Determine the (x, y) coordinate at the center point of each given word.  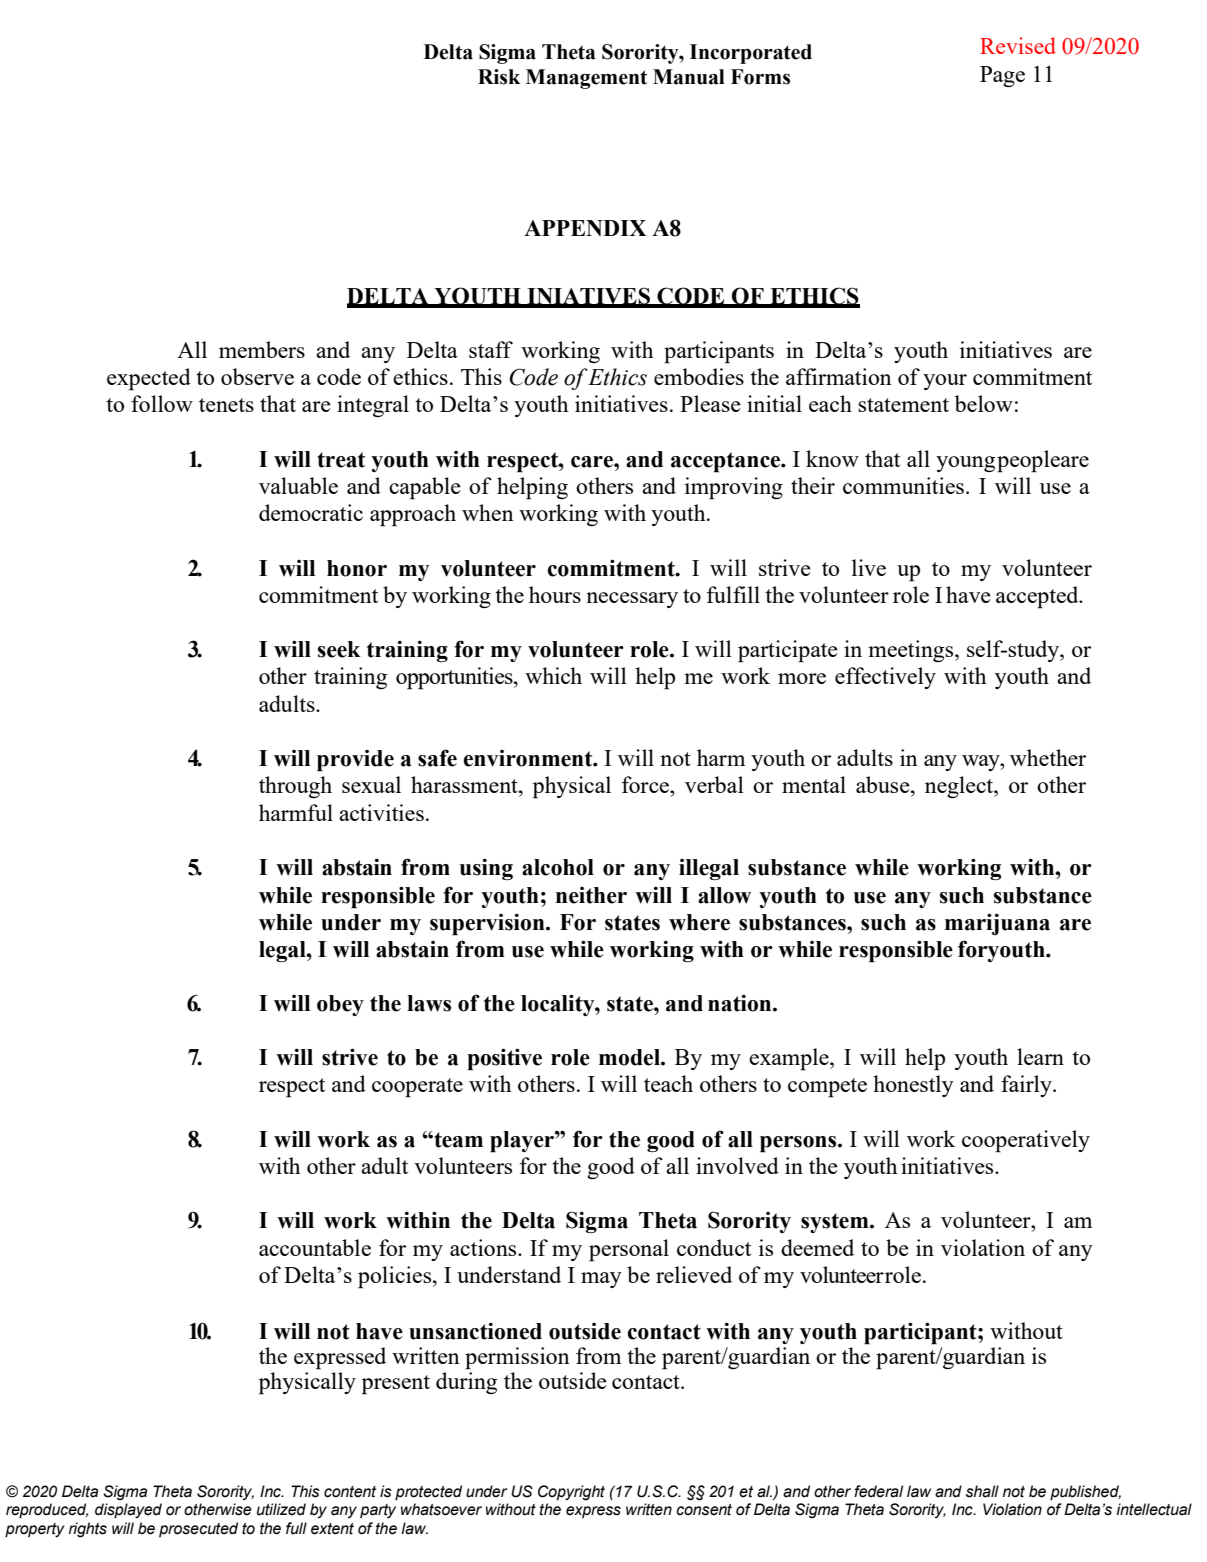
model (630, 1057)
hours (555, 594)
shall (982, 1491)
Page (1002, 76)
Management (586, 79)
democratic (311, 512)
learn (1040, 1056)
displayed (128, 1511)
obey (340, 1005)
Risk (499, 77)
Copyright (571, 1493)
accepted (1038, 597)
